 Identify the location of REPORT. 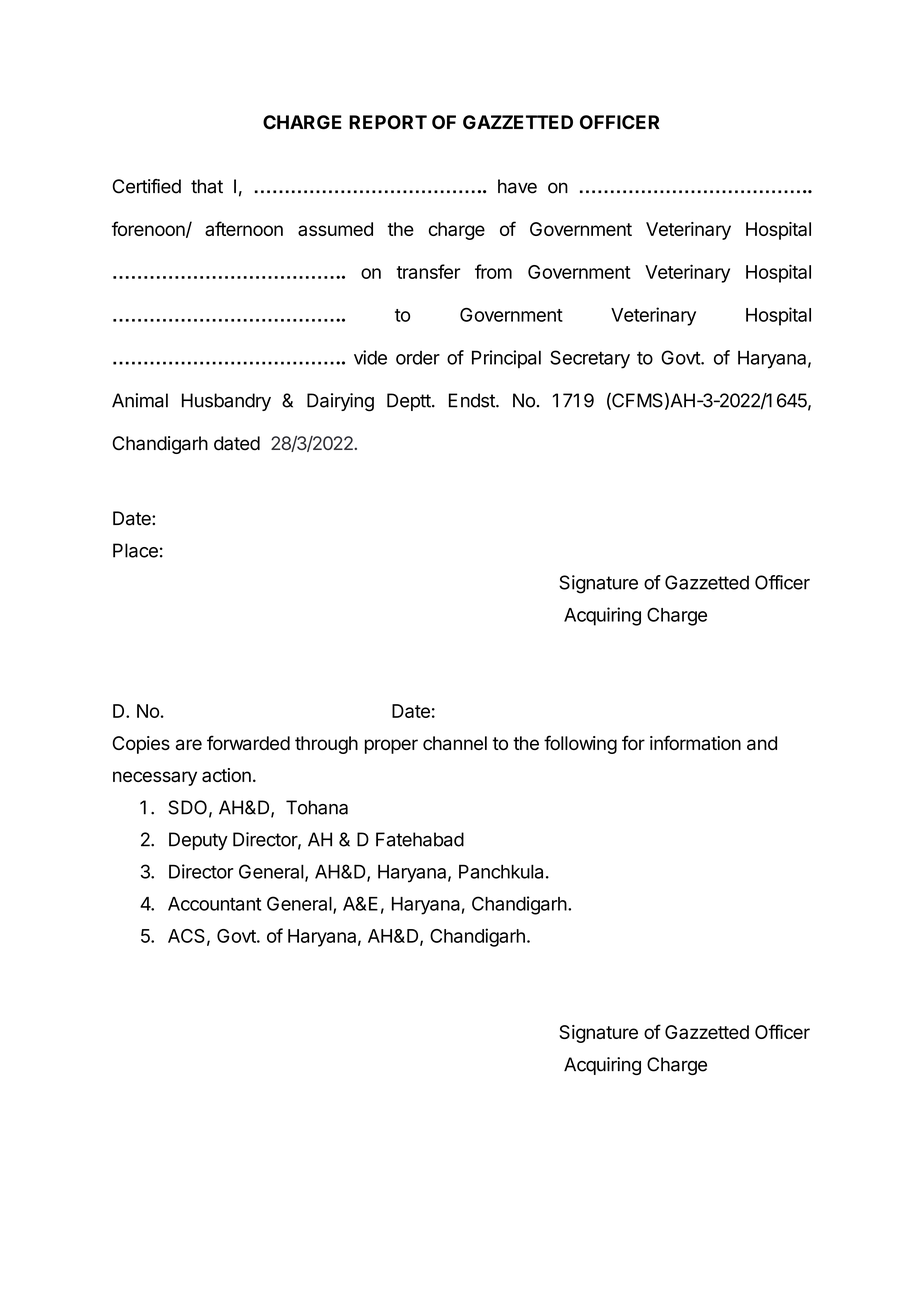
(388, 122).
